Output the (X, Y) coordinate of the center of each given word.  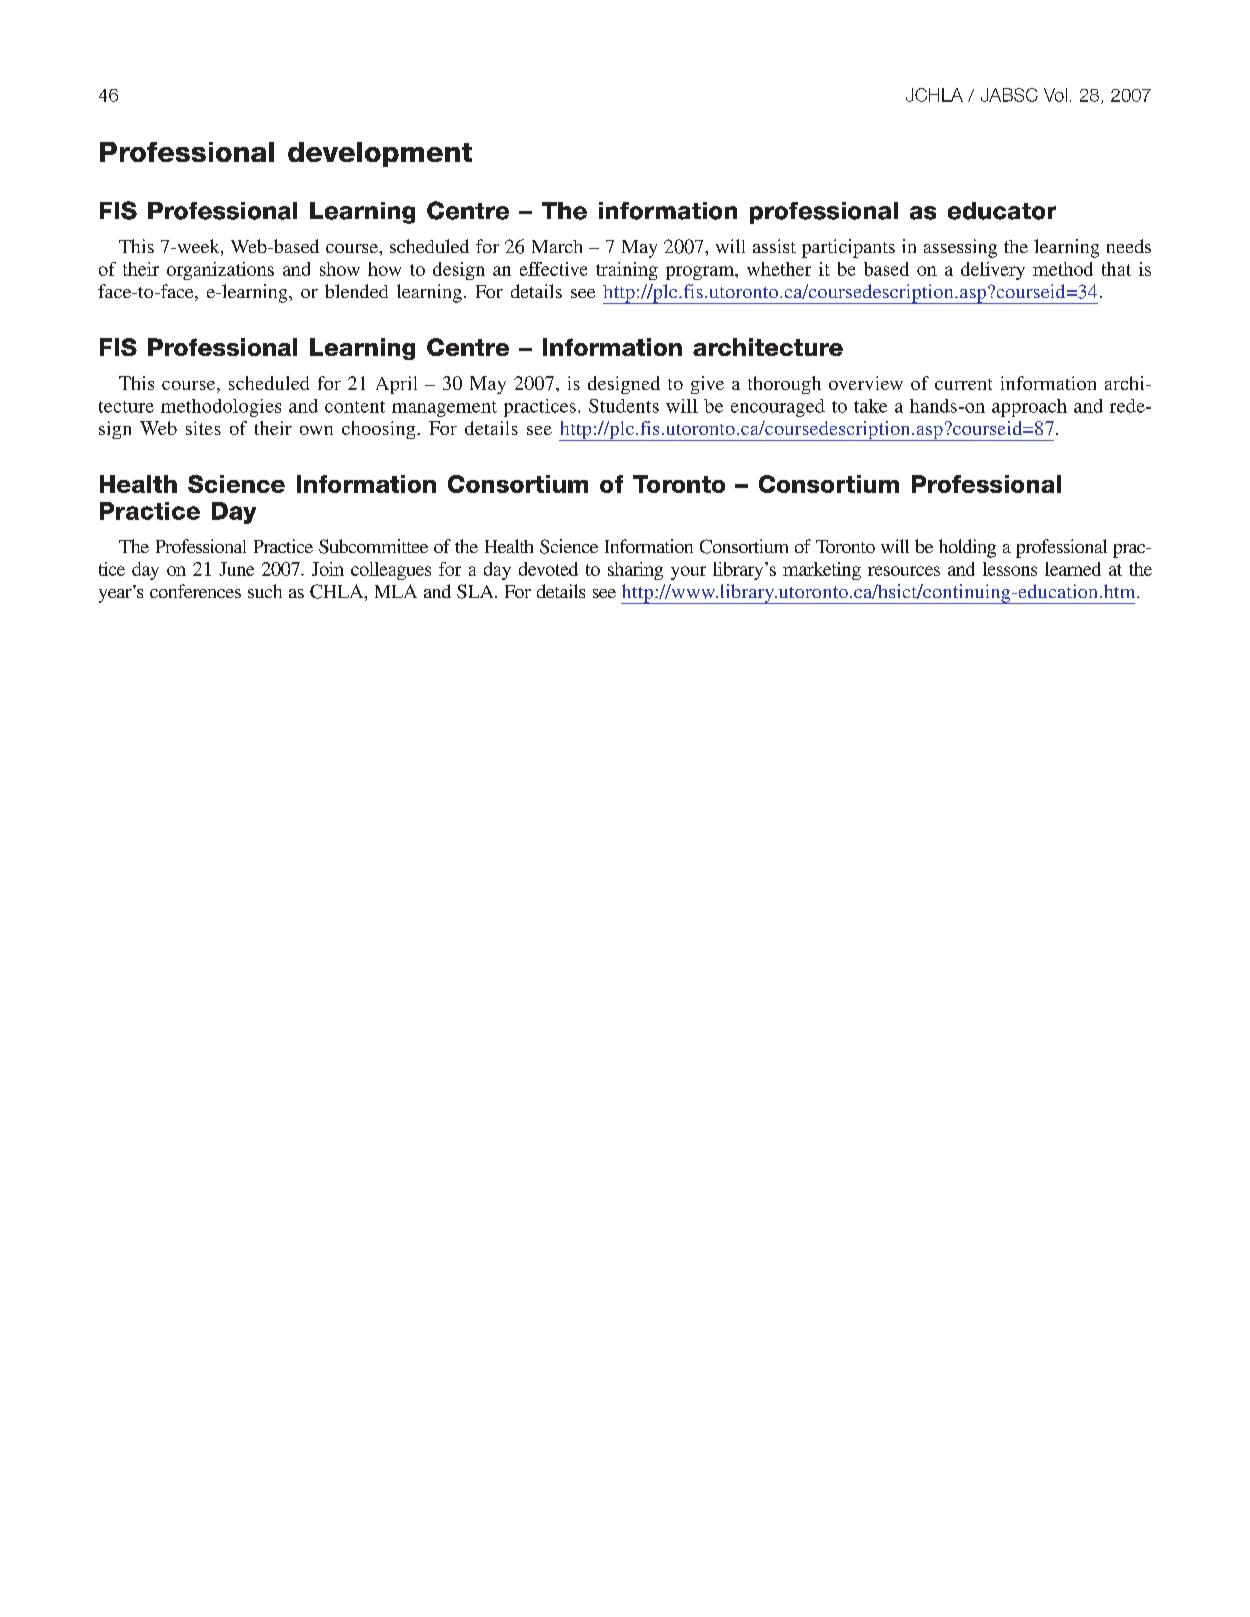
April (396, 385)
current (963, 384)
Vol (1055, 95)
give (707, 385)
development (380, 154)
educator (1002, 211)
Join (328, 569)
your (688, 573)
